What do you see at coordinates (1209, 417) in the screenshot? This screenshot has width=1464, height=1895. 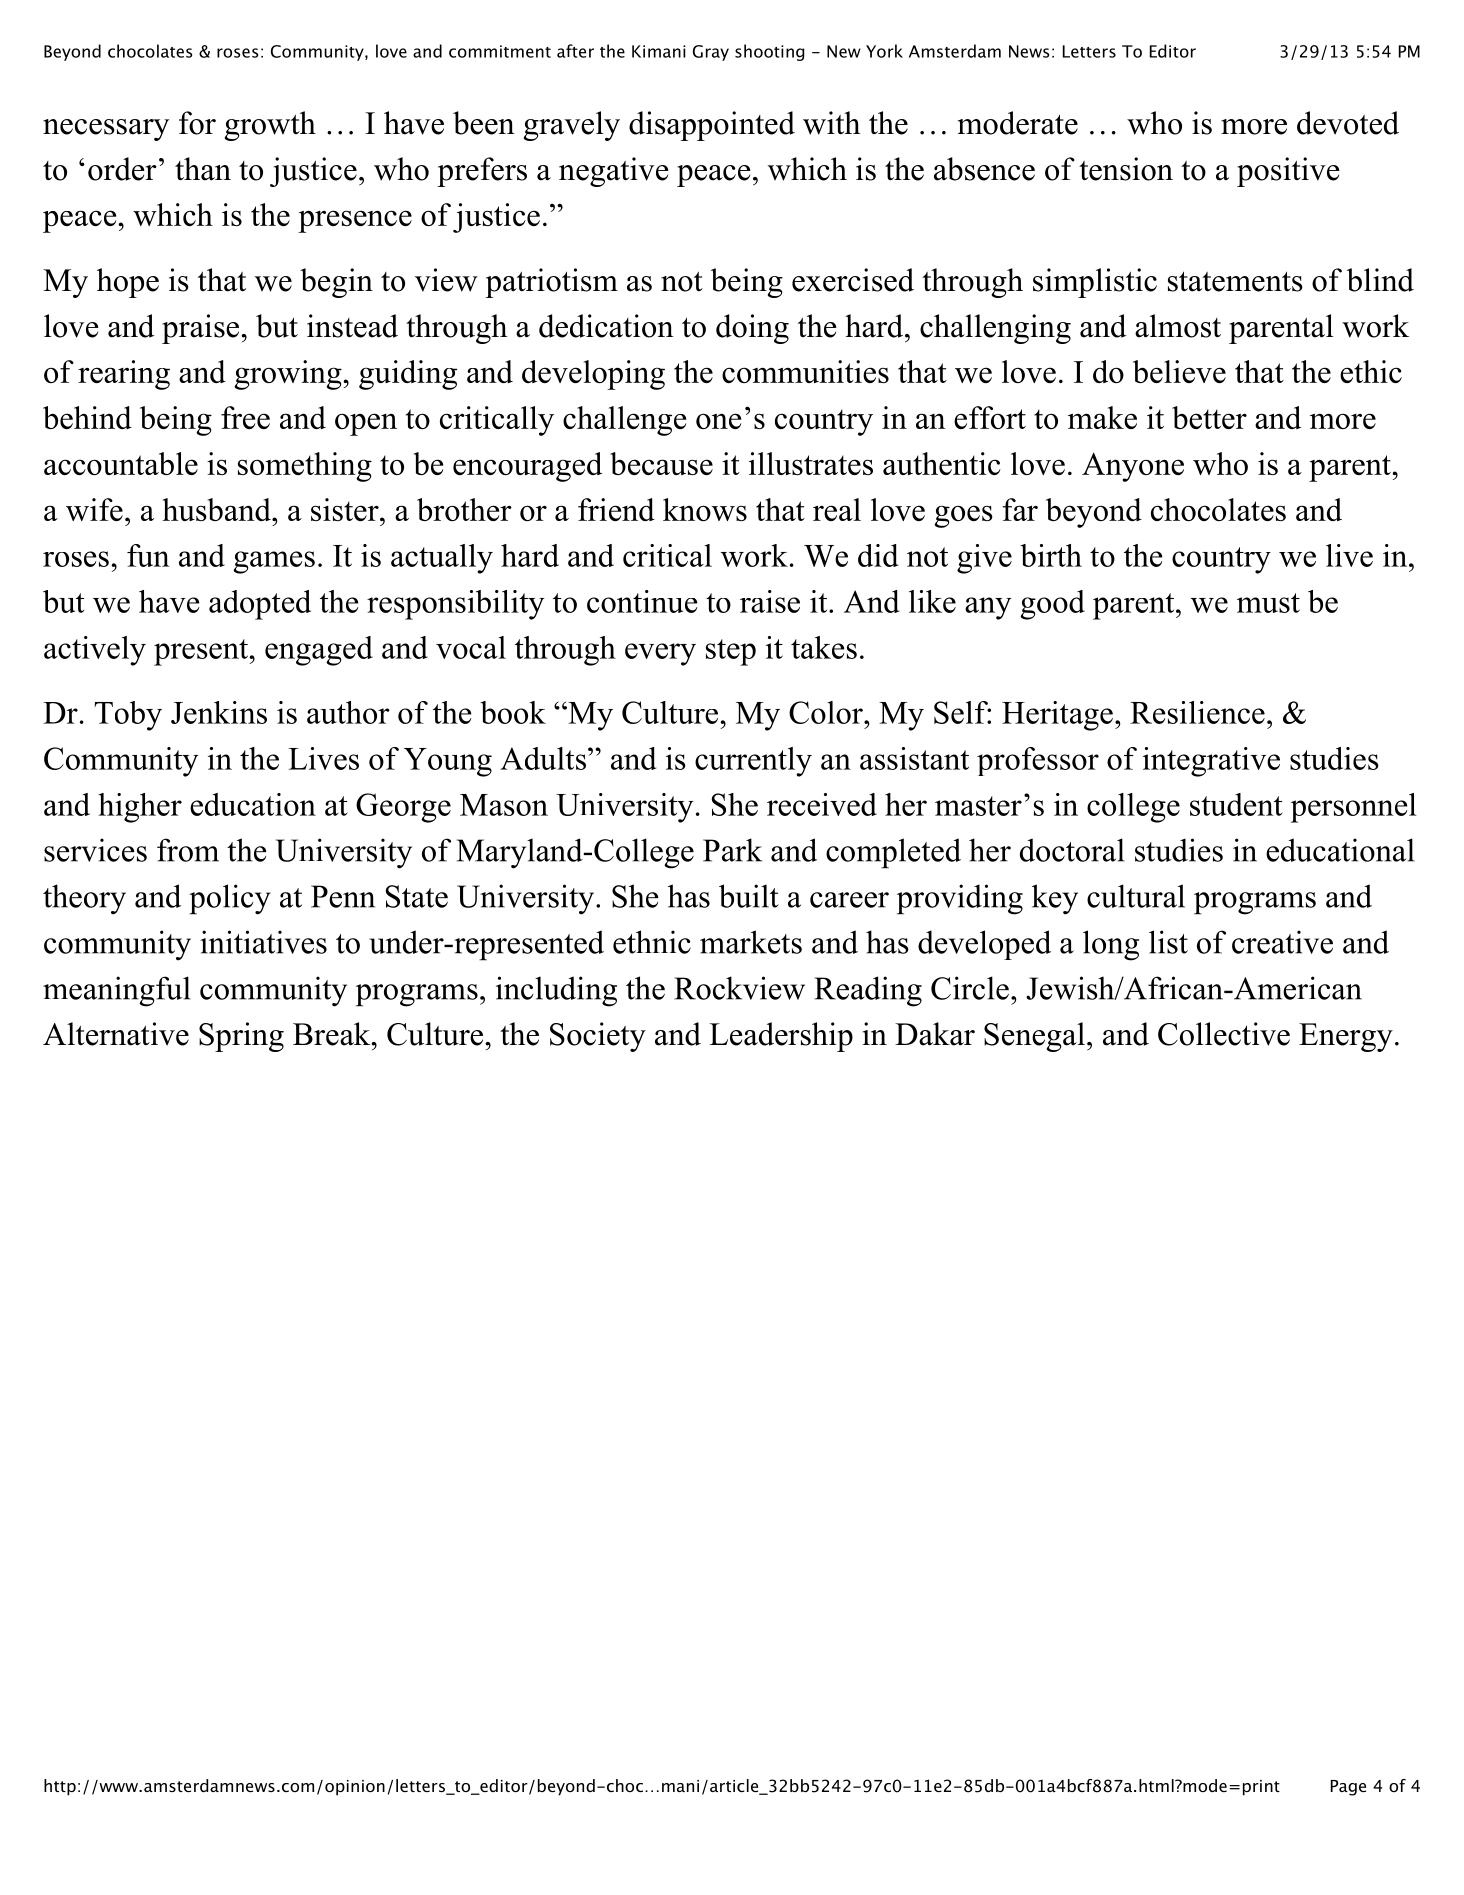 I see `better` at bounding box center [1209, 417].
